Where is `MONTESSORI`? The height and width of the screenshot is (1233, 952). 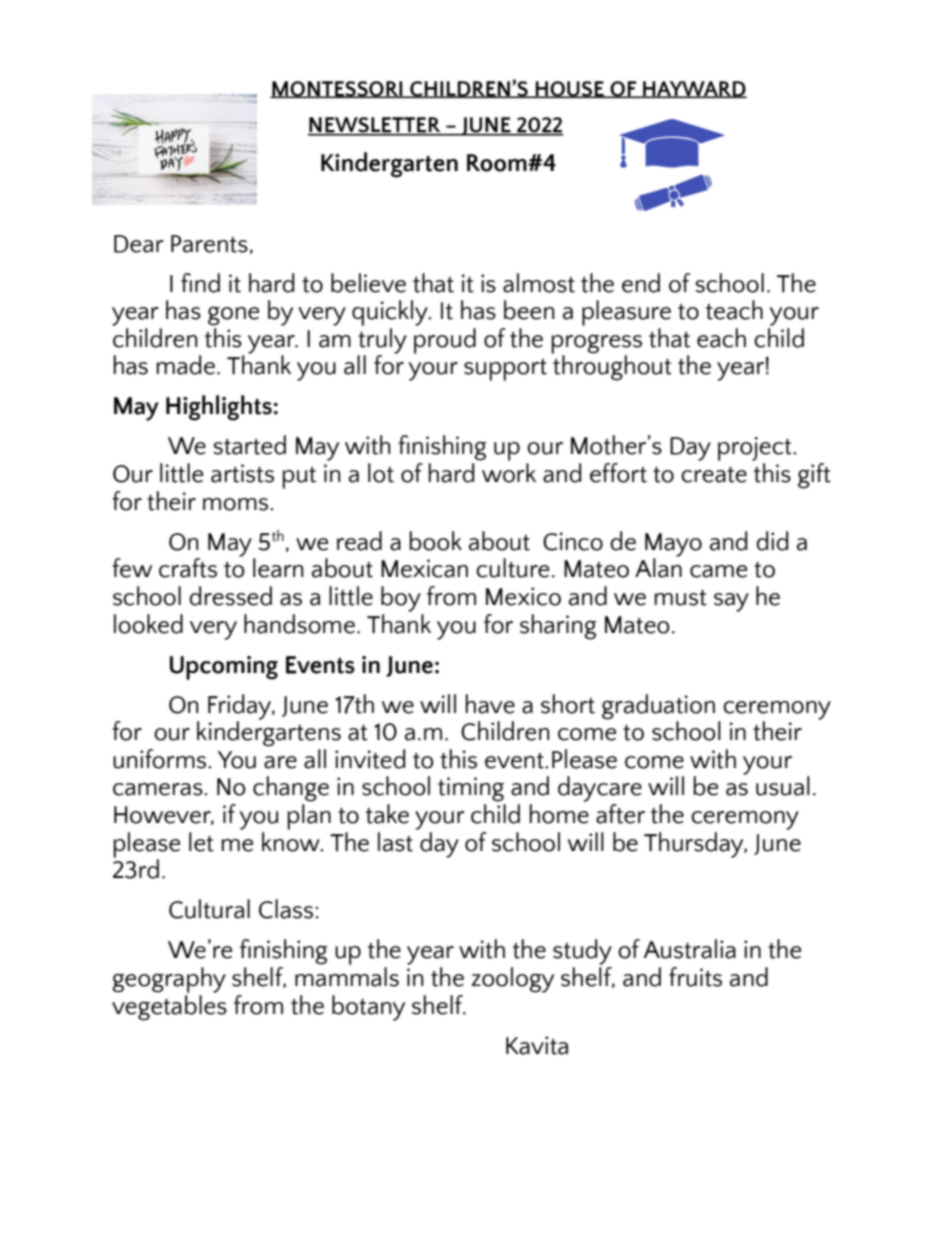
MONTESSORI is located at coordinates (337, 89).
